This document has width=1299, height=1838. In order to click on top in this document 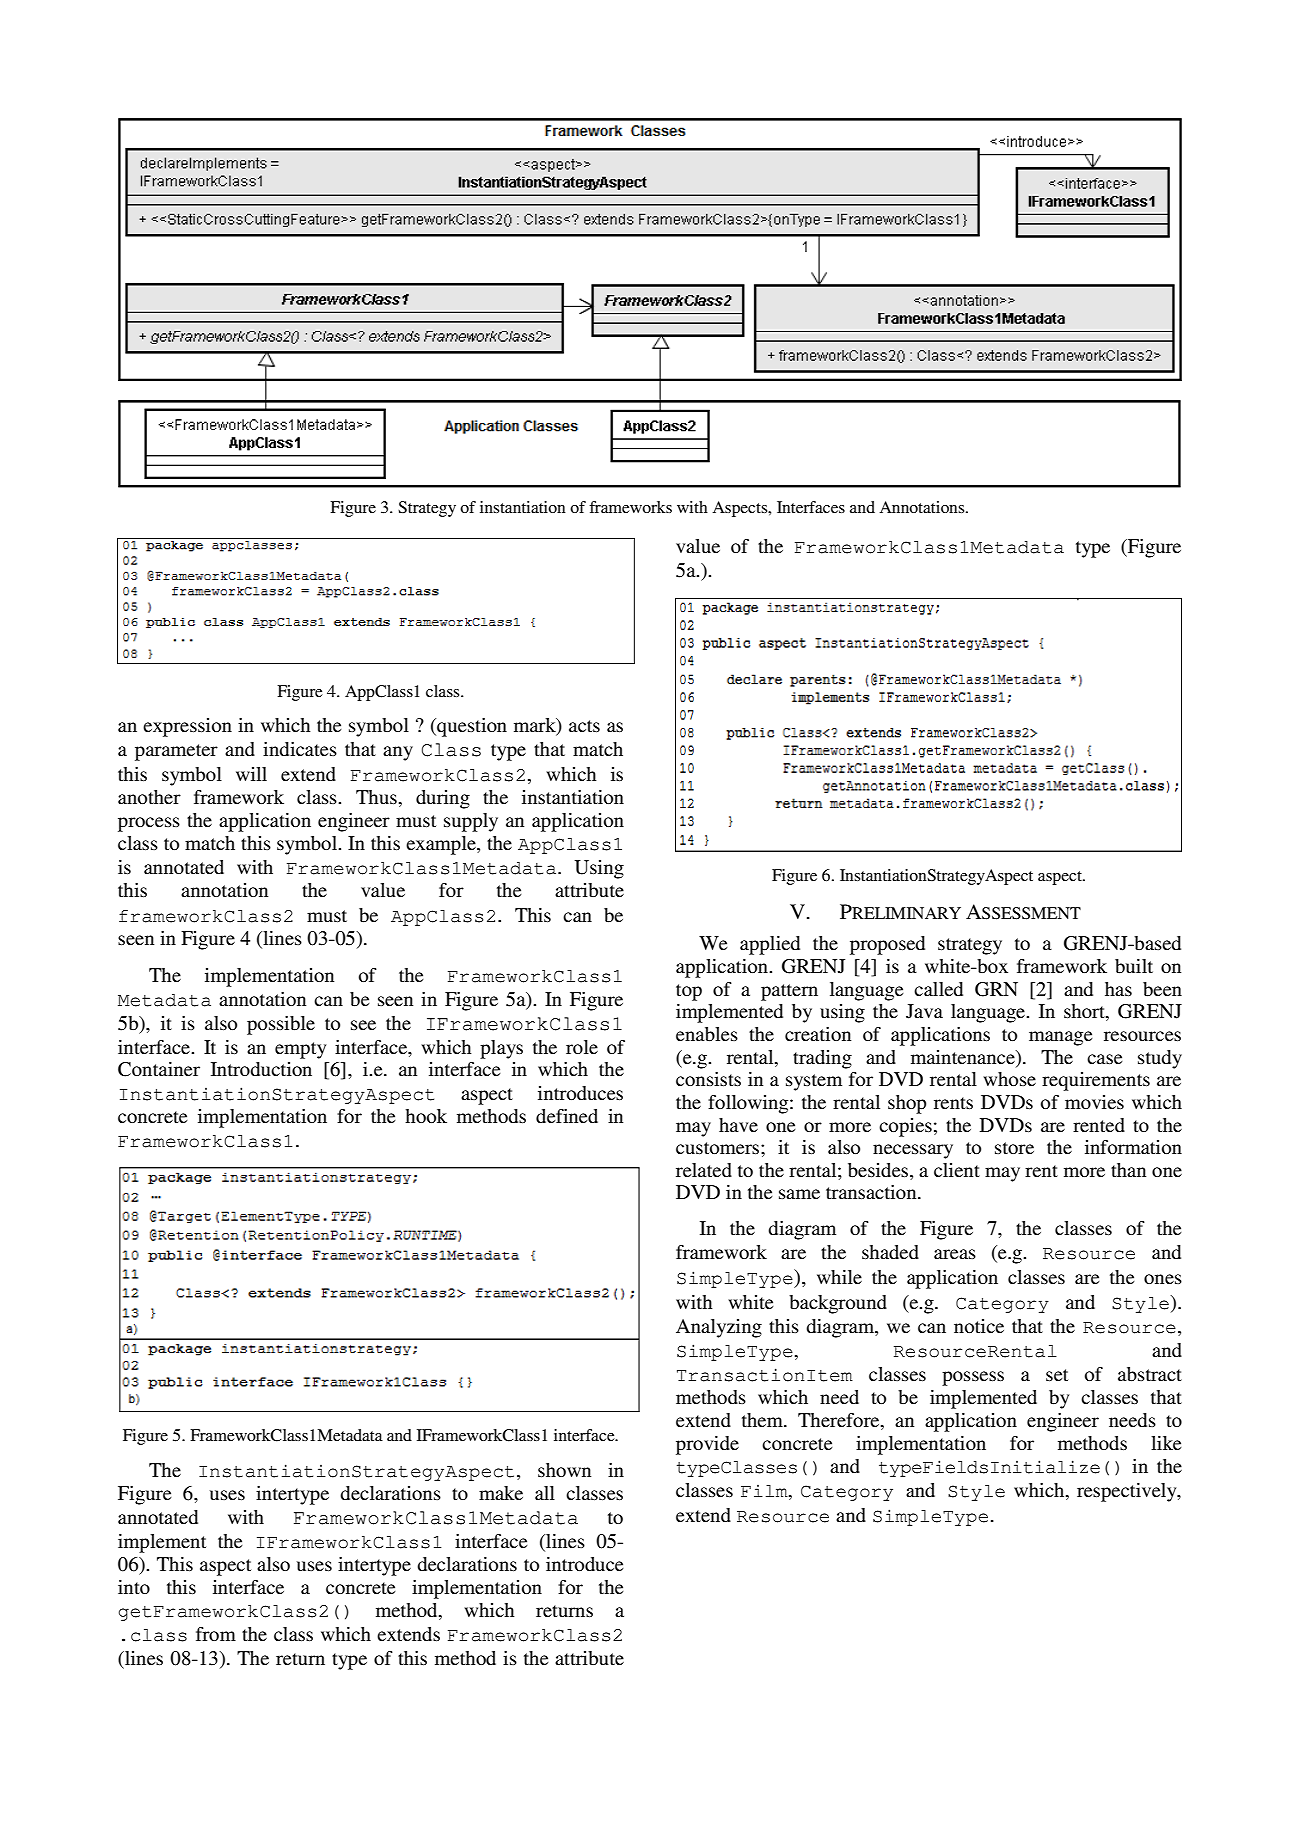, I will do `click(689, 992)`.
